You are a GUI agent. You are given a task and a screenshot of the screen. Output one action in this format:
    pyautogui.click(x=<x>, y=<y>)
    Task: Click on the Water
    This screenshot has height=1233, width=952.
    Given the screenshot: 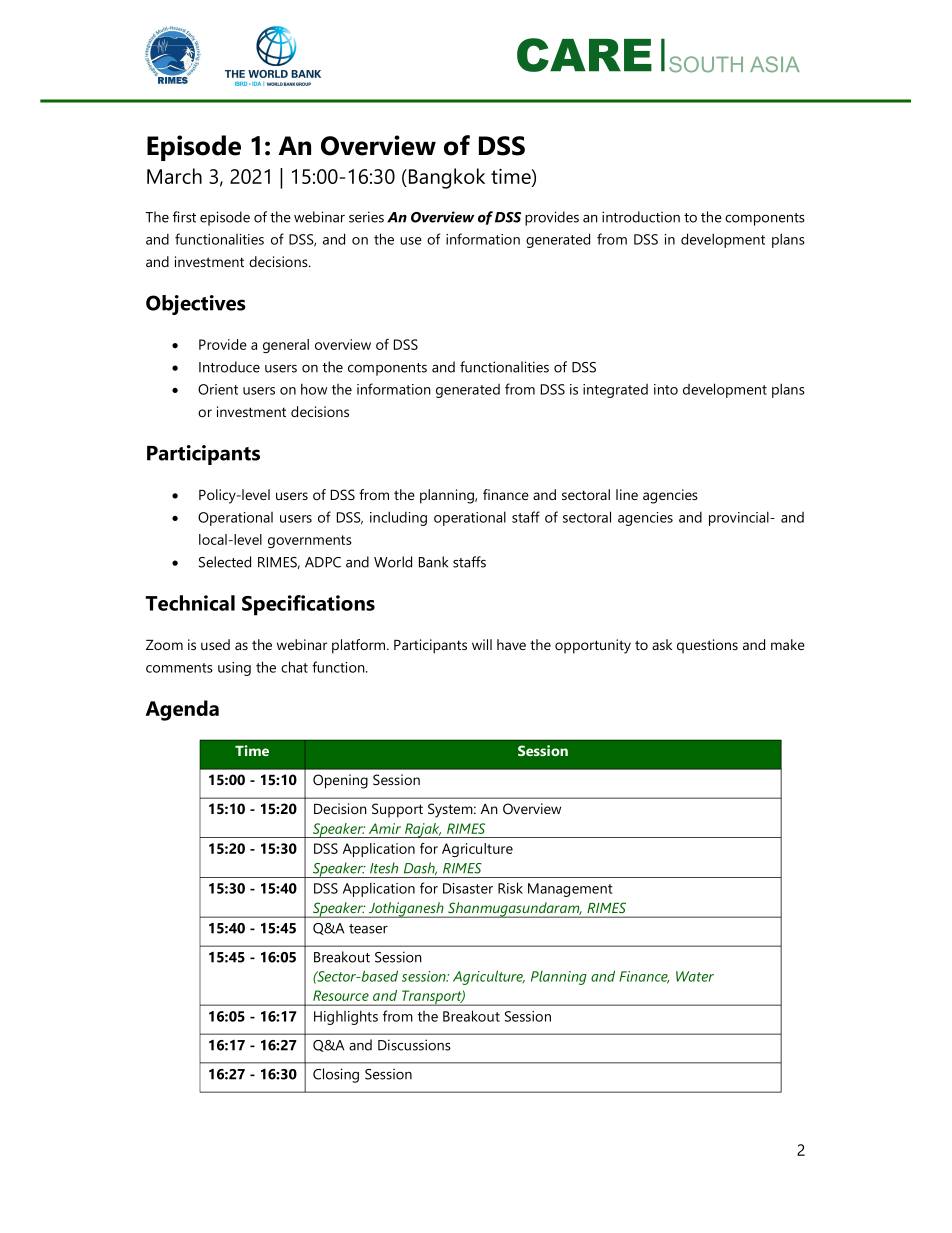 What is the action you would take?
    pyautogui.click(x=695, y=976)
